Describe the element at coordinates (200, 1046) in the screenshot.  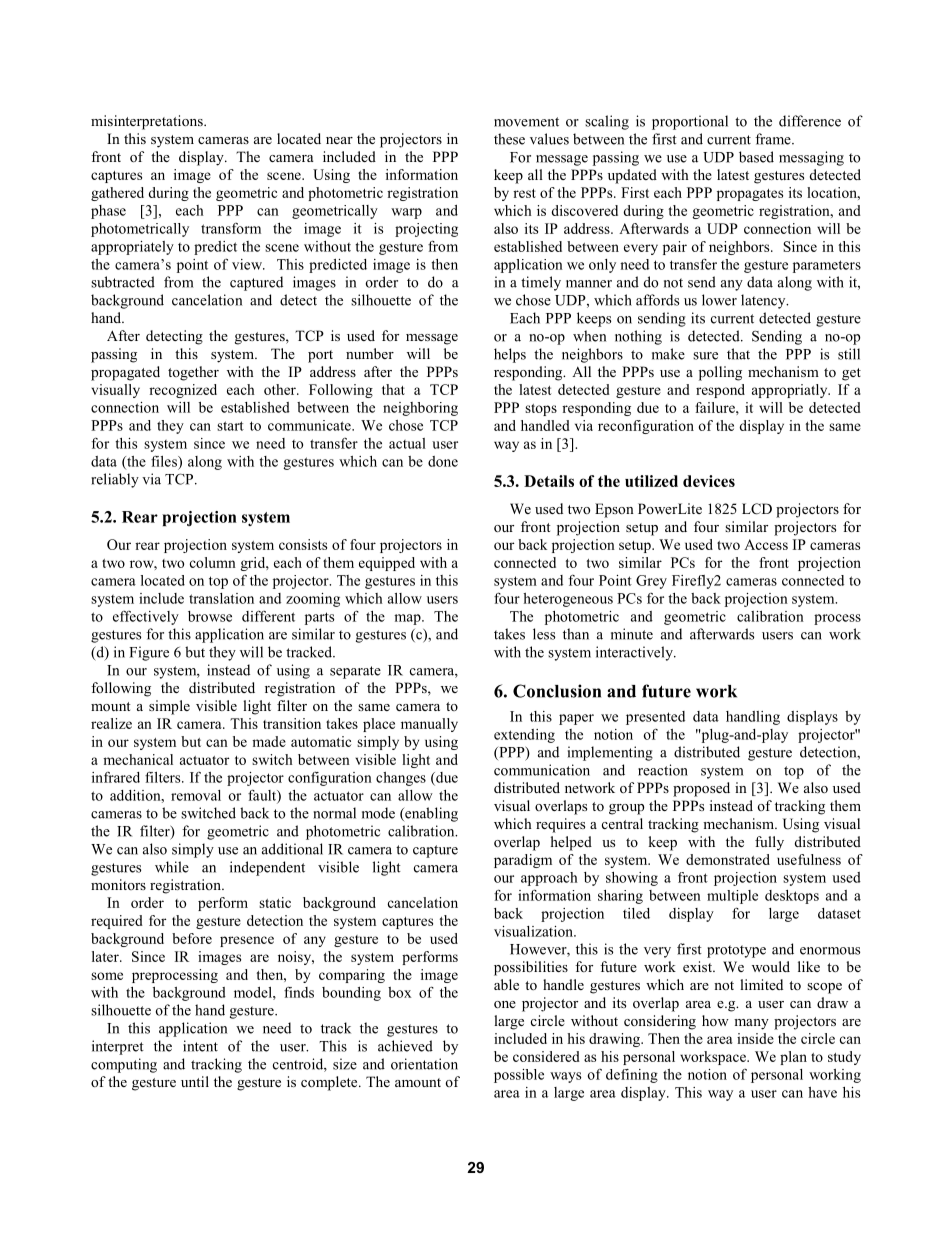
I see `intent` at that location.
